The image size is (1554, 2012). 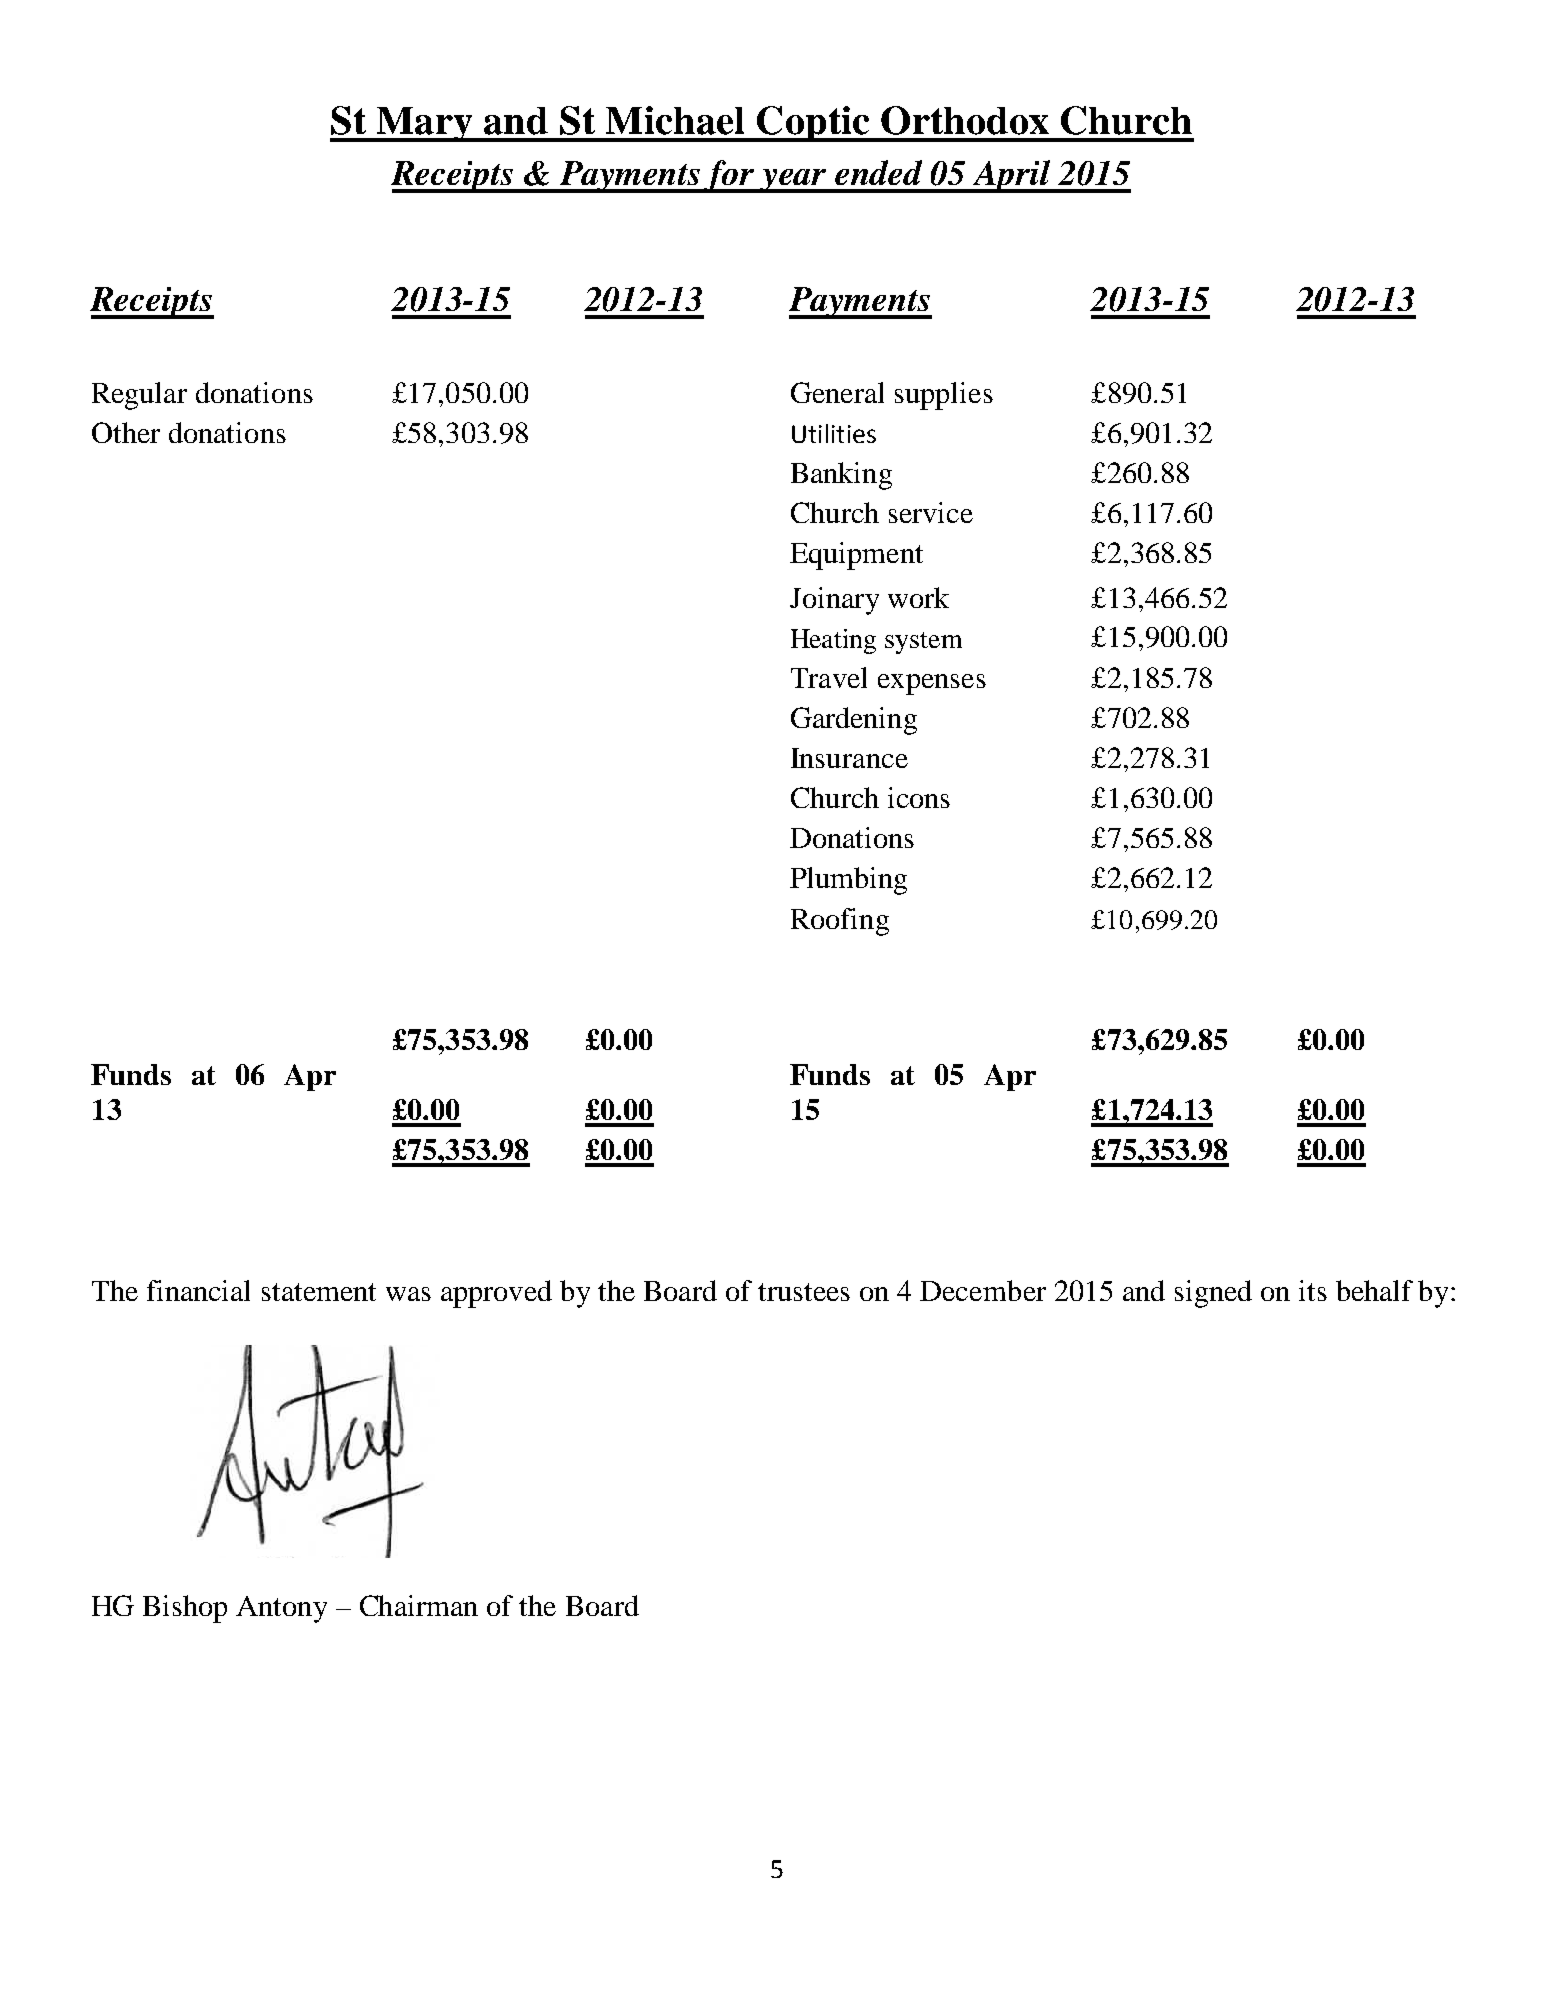 I want to click on signed, so click(x=1213, y=1294).
